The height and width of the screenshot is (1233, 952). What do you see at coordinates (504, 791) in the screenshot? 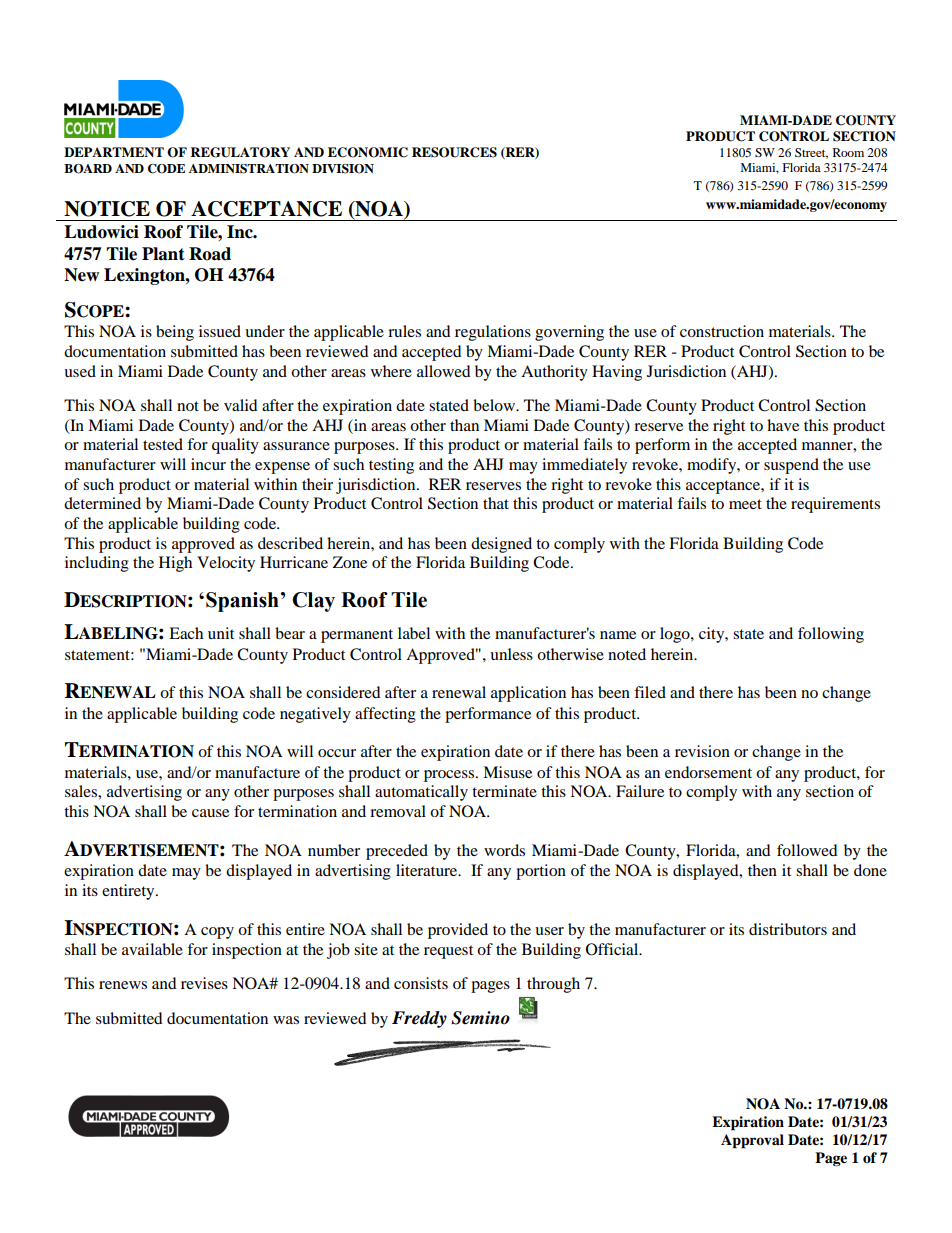
I see `terminate` at bounding box center [504, 791].
